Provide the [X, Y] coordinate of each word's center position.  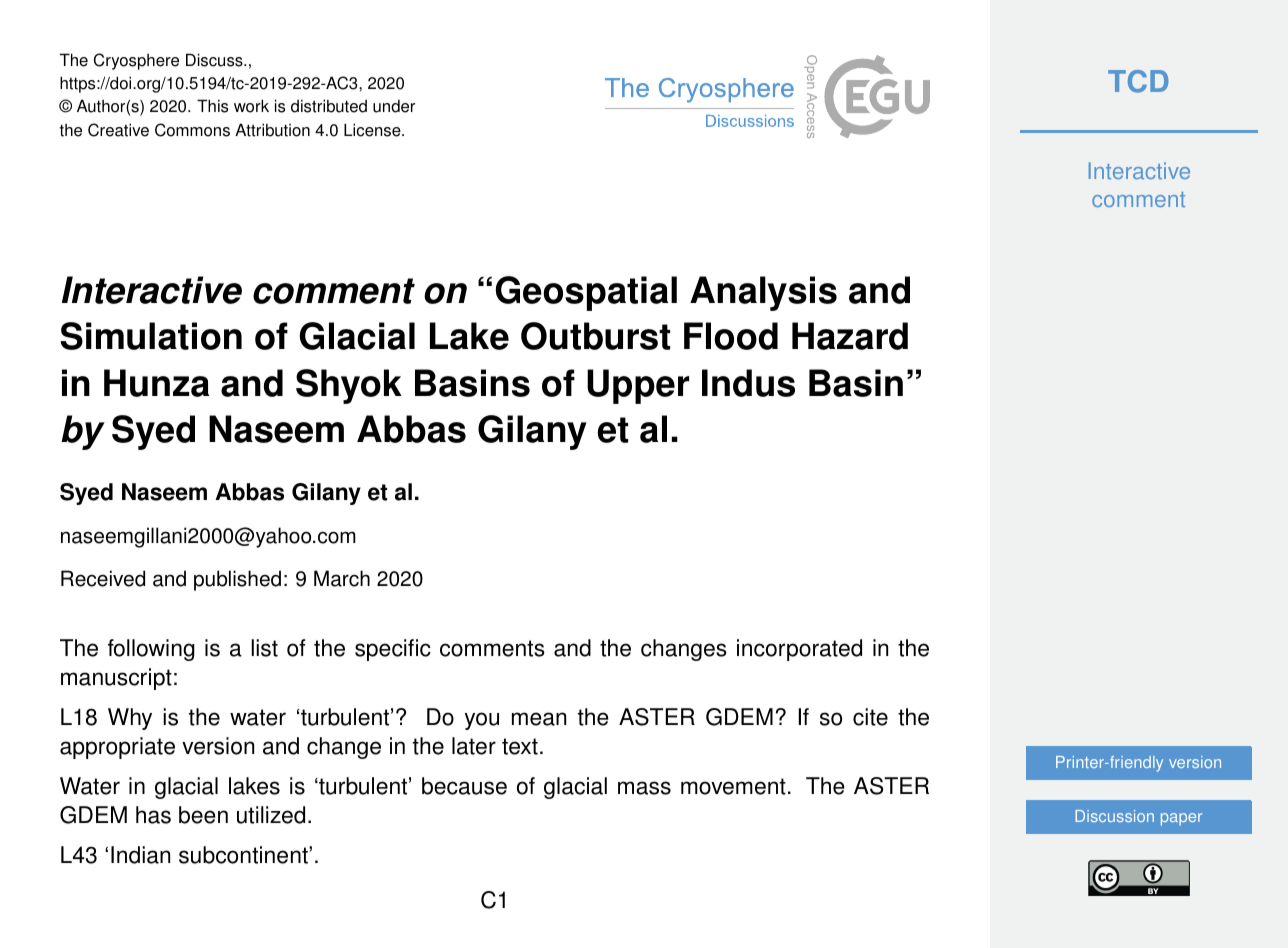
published [237, 580]
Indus [748, 383]
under [394, 106]
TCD [1138, 81]
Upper [638, 386]
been [203, 815]
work [251, 106]
